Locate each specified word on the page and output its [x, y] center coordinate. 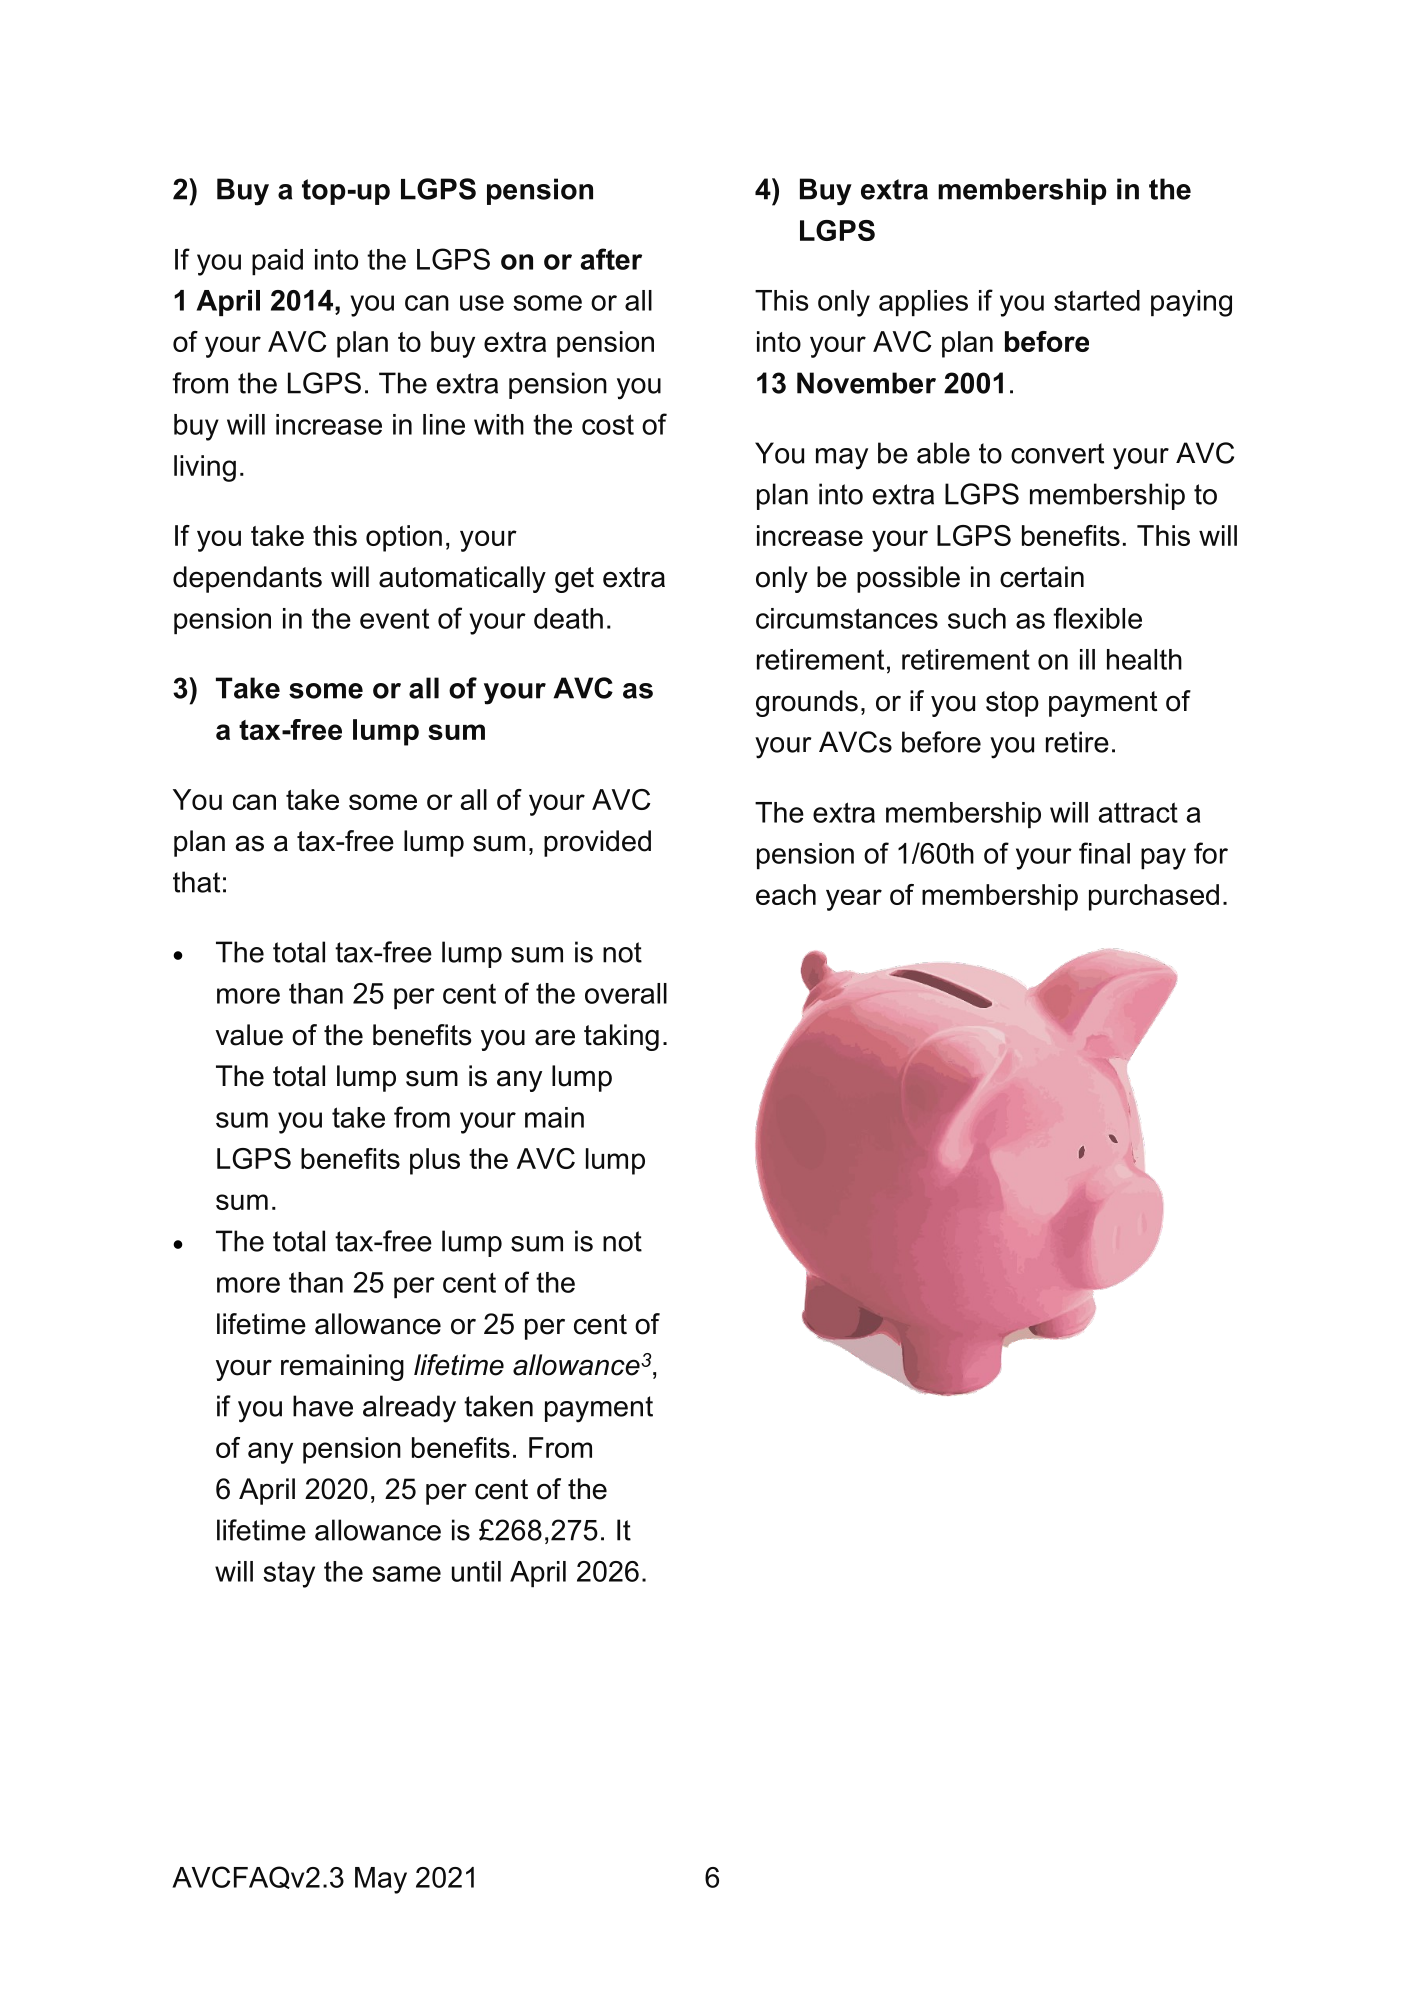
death [568, 618]
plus [435, 1161]
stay [289, 1574]
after [611, 259]
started [1097, 300]
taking [621, 1037]
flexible [1097, 618]
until [476, 1571]
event [394, 619]
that [196, 882]
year [854, 900]
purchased [1154, 897]
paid [277, 262]
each [786, 894]
